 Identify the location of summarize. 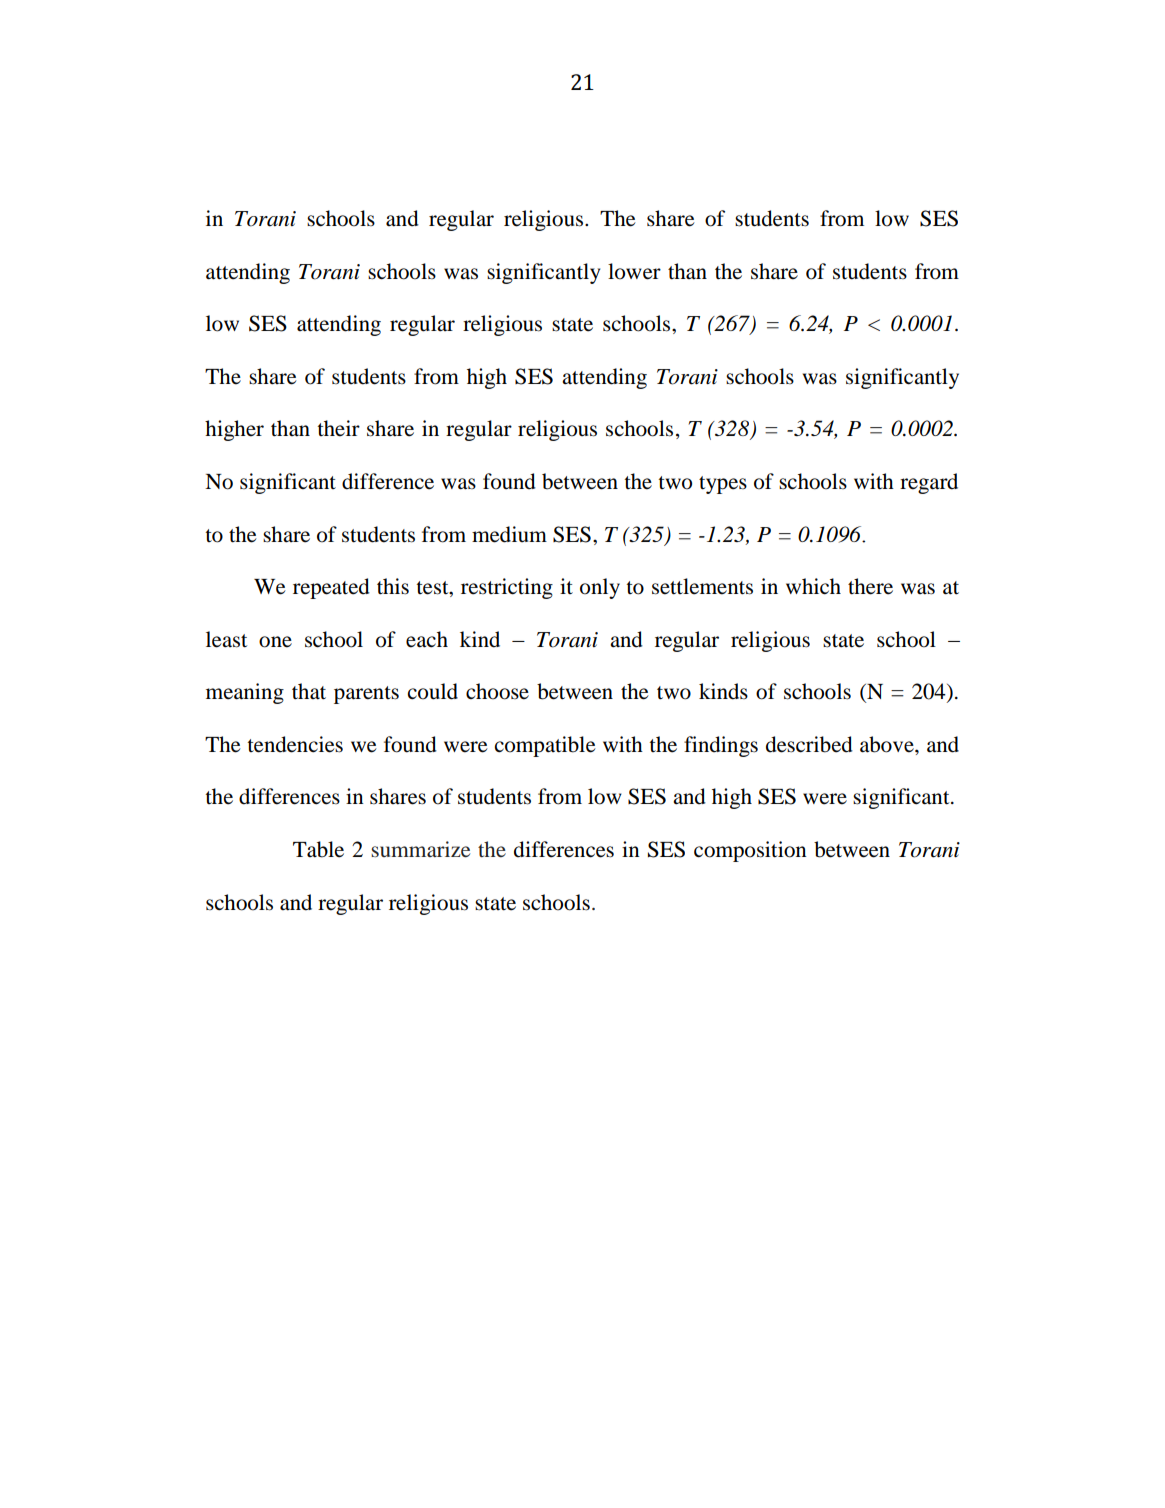
(420, 849).
